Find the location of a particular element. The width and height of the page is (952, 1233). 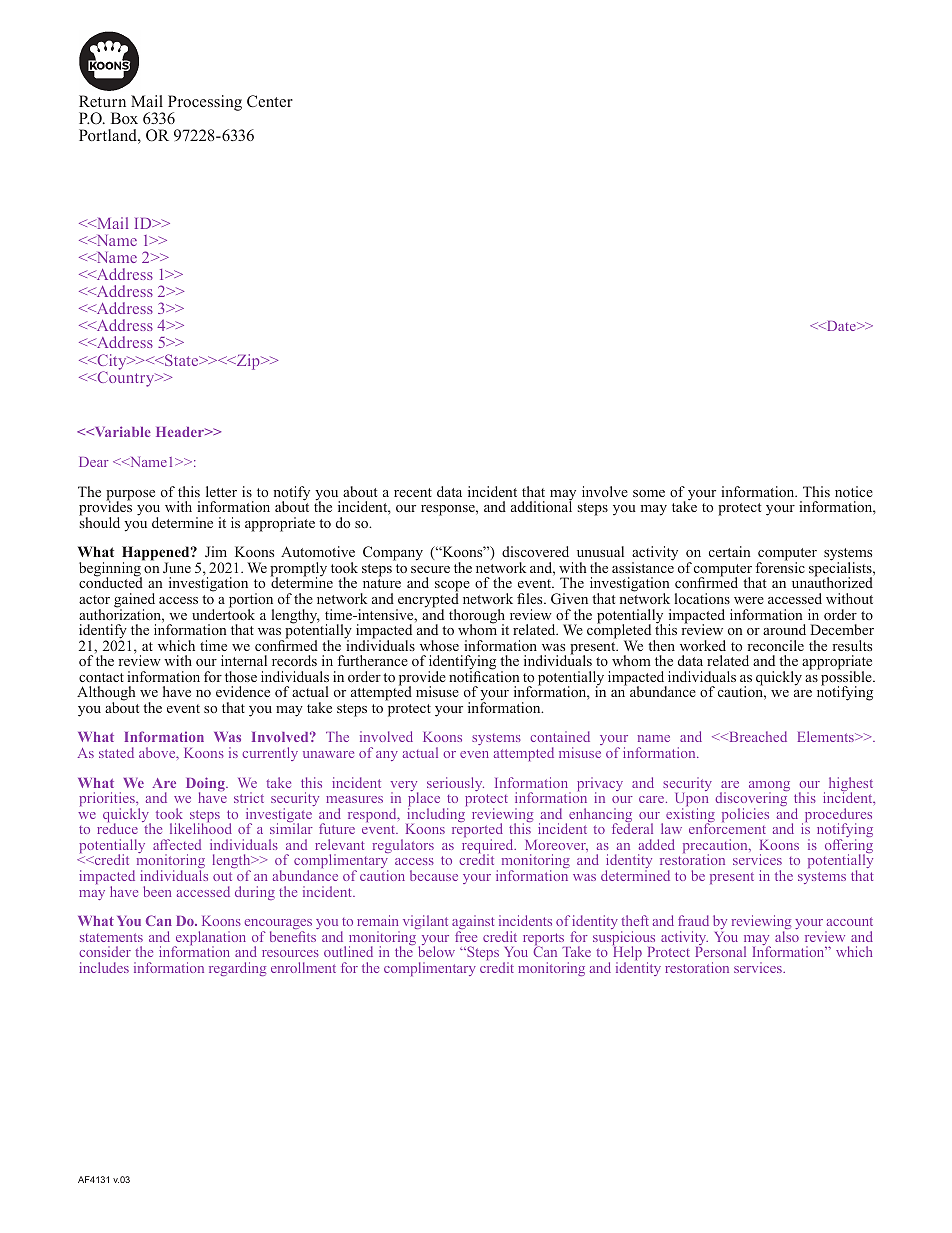

Country is located at coordinates (126, 378).
